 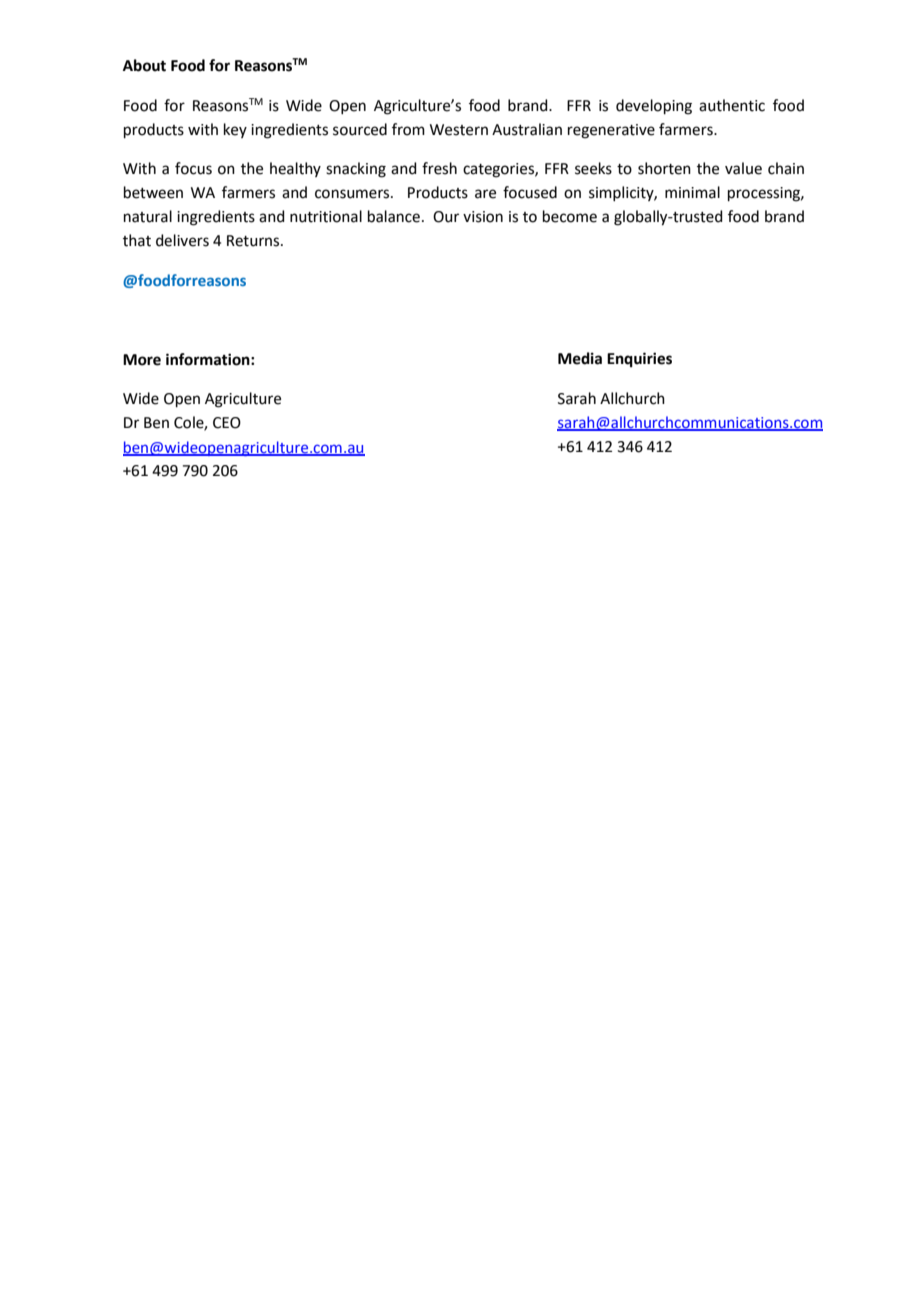 I want to click on CEO, so click(x=227, y=423).
